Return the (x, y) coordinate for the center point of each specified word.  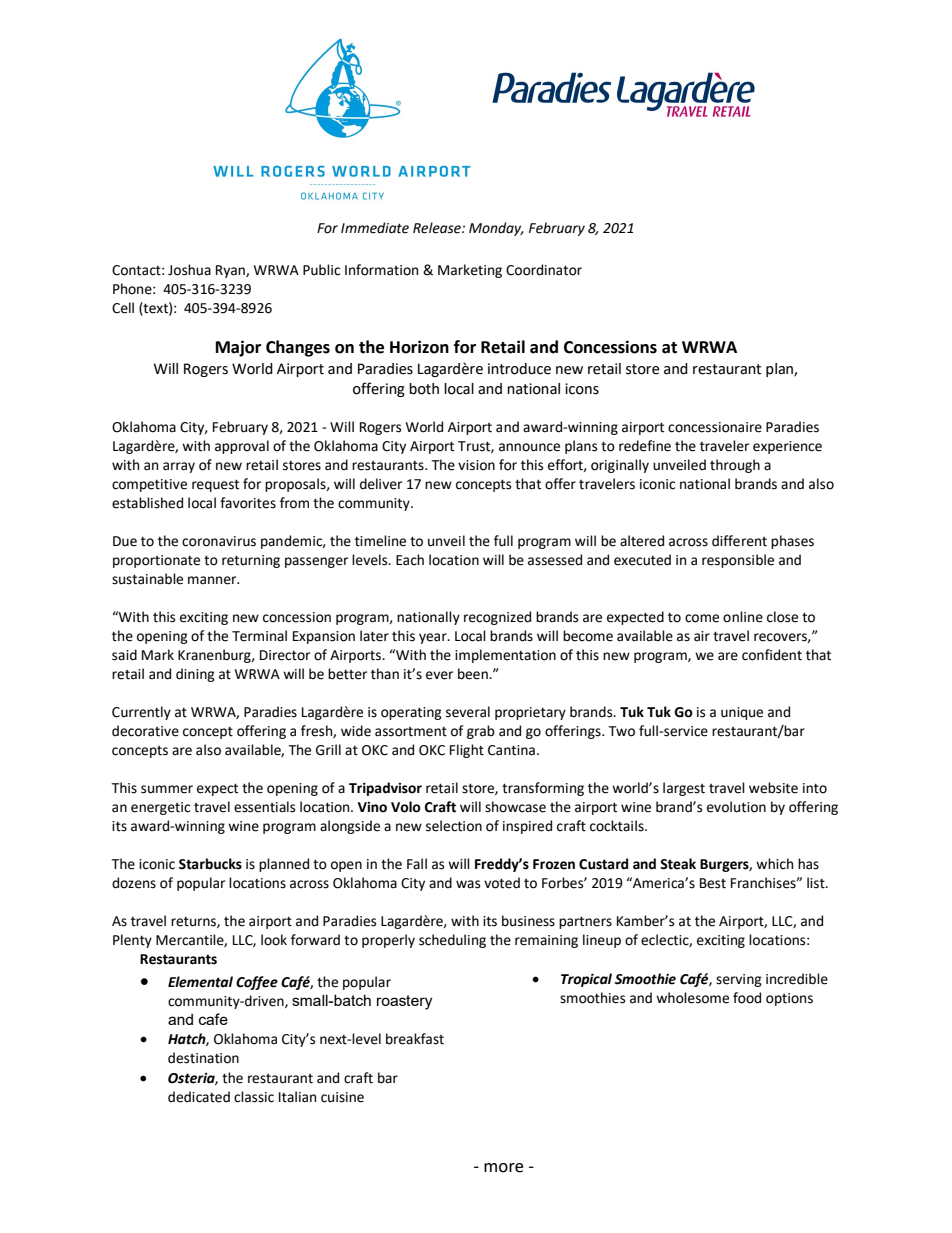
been (474, 674)
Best (713, 883)
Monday (496, 229)
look (274, 940)
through (735, 466)
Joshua (189, 270)
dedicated (199, 1097)
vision (476, 465)
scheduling (452, 941)
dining (195, 675)
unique (742, 713)
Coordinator (544, 270)
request (215, 485)
